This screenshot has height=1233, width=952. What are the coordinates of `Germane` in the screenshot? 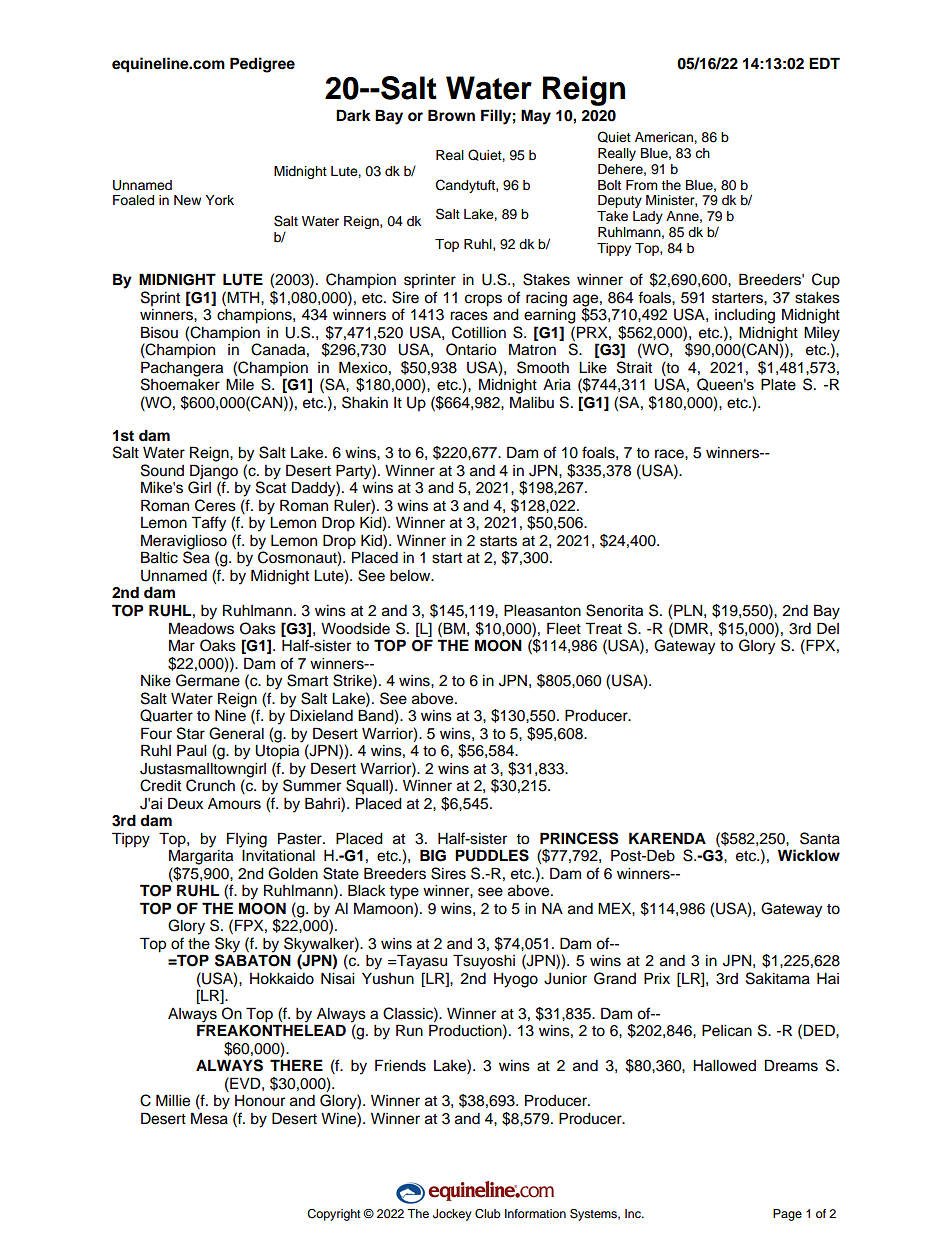 It's located at (208, 680).
